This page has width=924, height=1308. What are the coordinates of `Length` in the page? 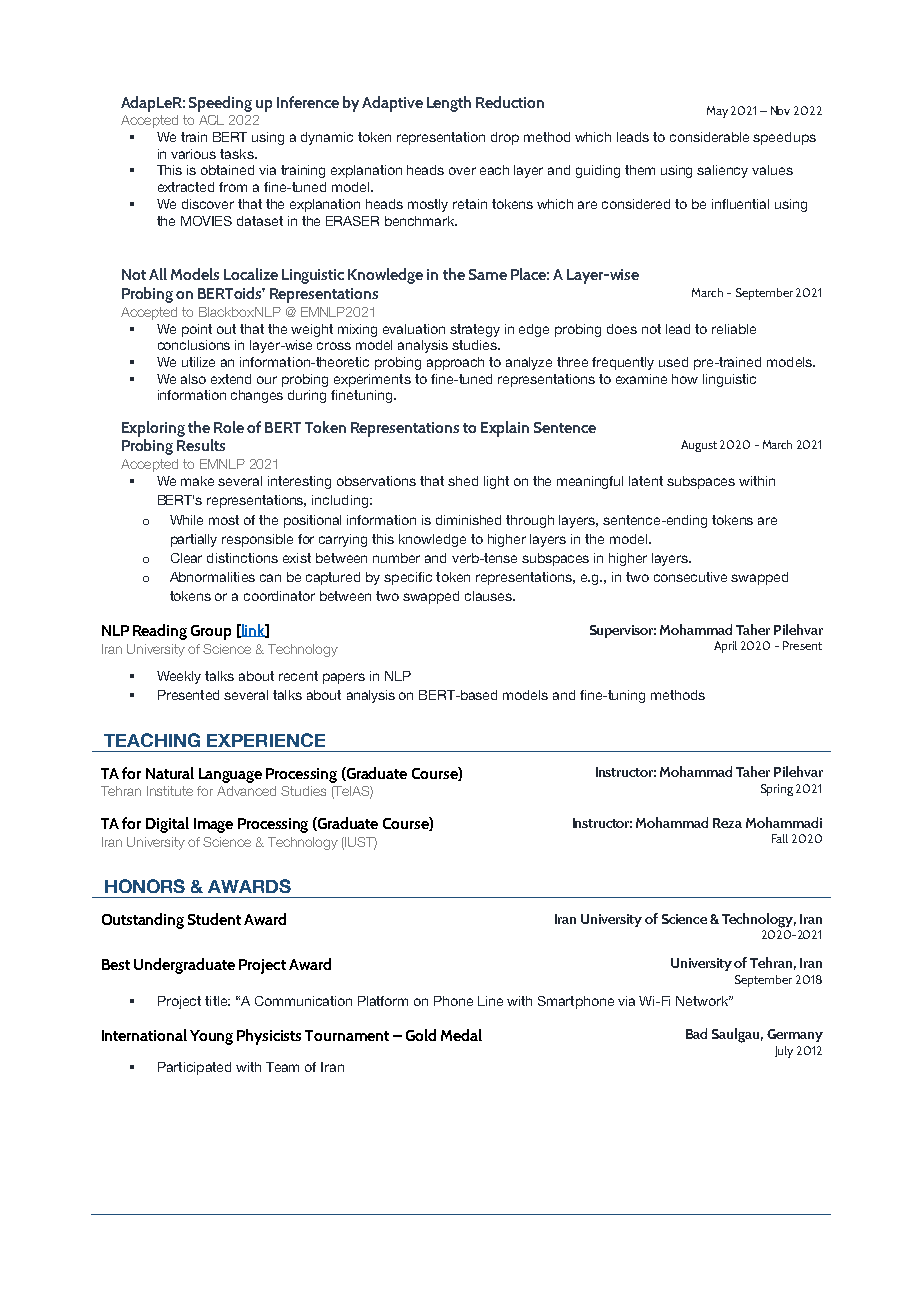 It's located at (449, 104).
